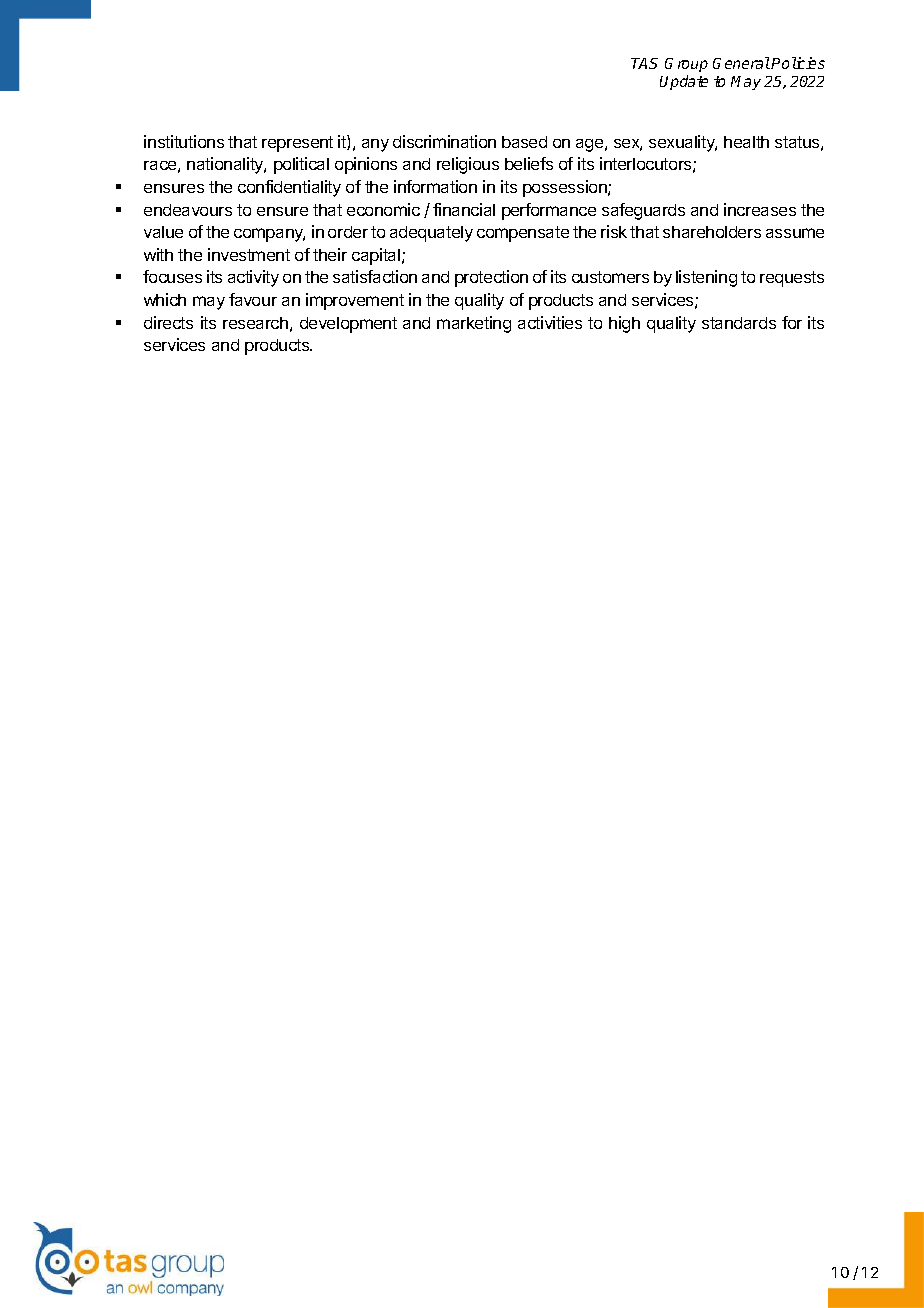 The height and width of the screenshot is (1308, 924). What do you see at coordinates (255, 323) in the screenshot?
I see `research` at bounding box center [255, 323].
